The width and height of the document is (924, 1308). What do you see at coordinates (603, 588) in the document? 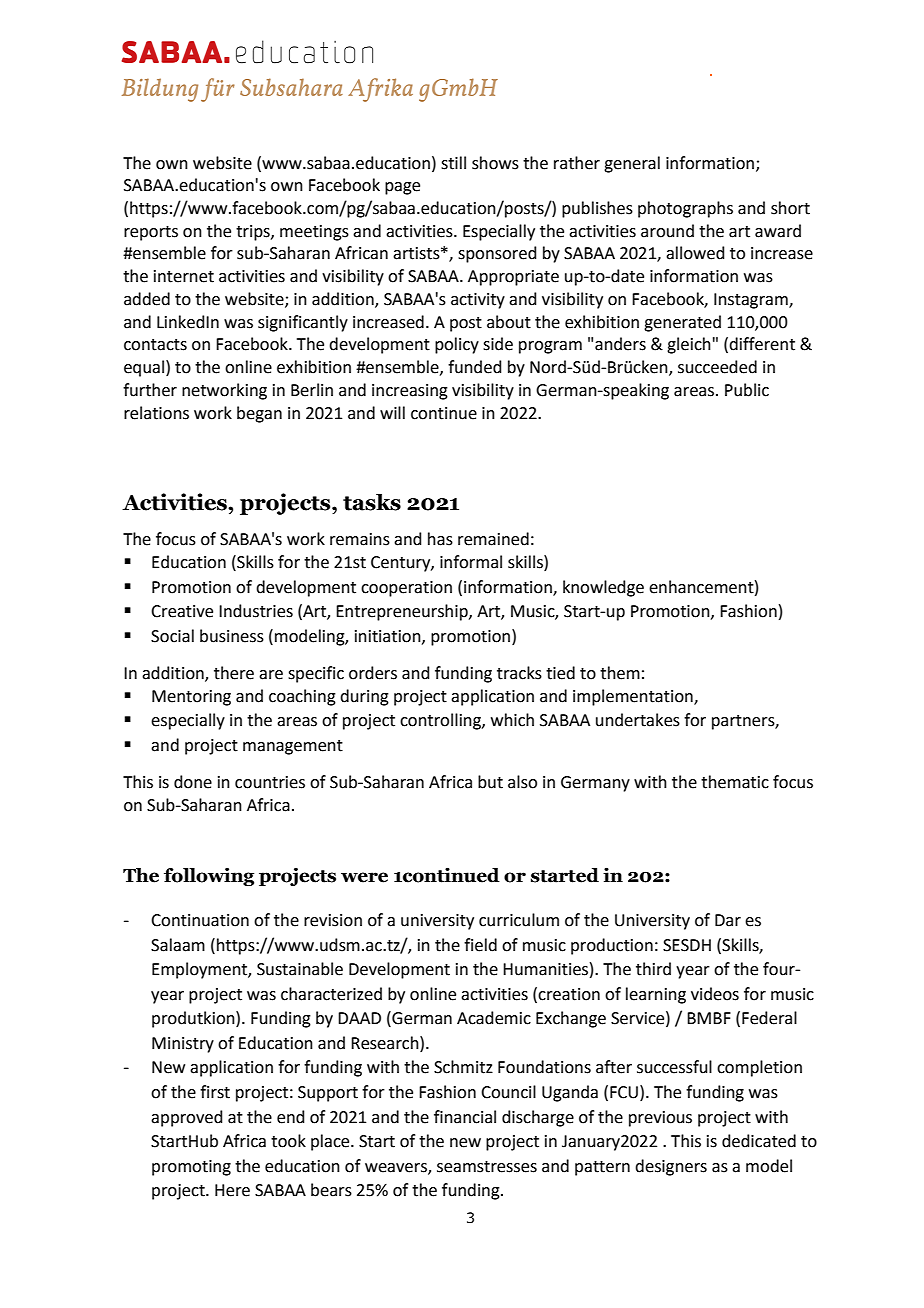
I see `knowledge` at bounding box center [603, 588].
